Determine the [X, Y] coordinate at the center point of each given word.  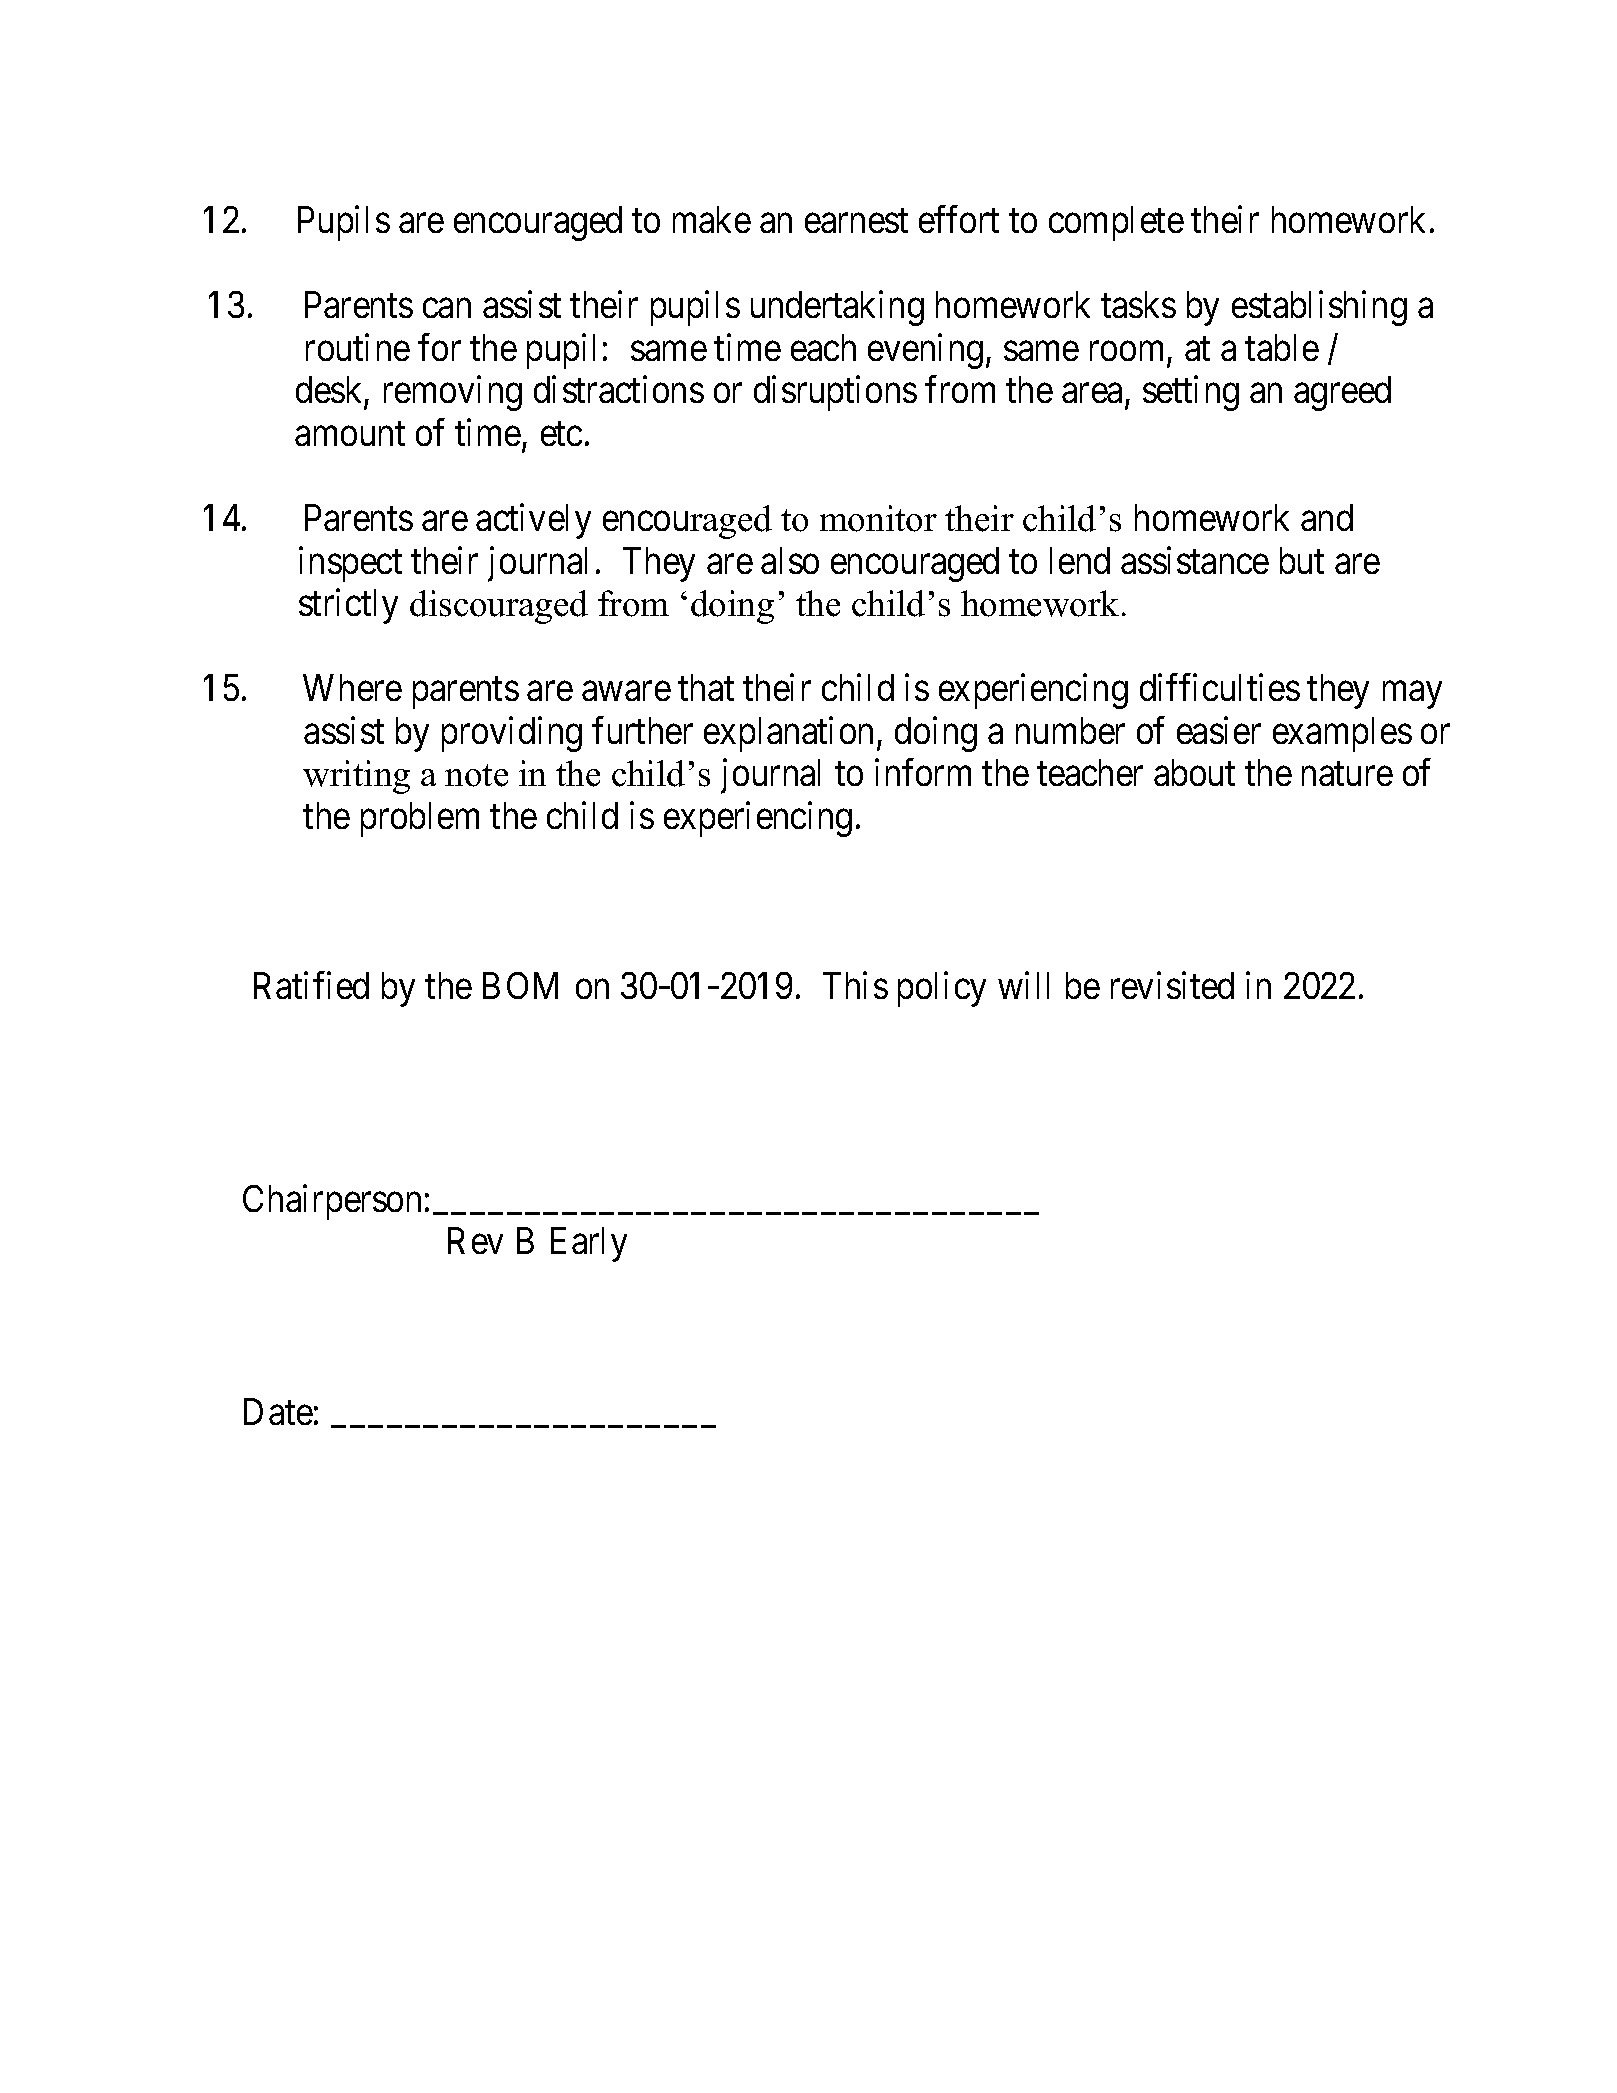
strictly [348, 606]
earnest [856, 221]
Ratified [311, 985]
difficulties [1220, 687]
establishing [1319, 308]
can [447, 308]
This [855, 985]
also [790, 560]
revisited [1172, 985]
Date [278, 1411]
